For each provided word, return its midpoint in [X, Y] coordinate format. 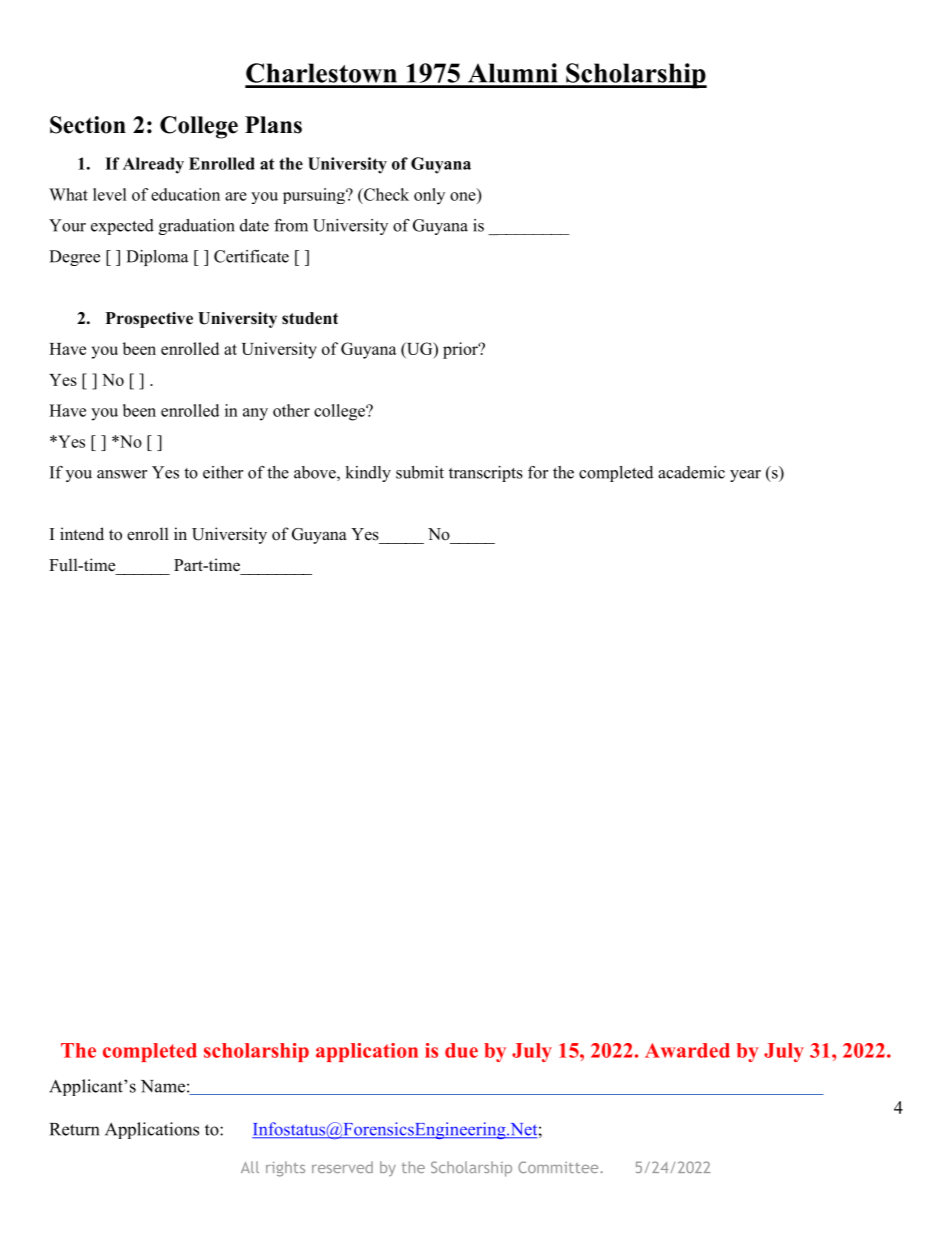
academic [691, 472]
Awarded [687, 1050]
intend [82, 534]
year [745, 476]
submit [420, 472]
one [463, 196]
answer [122, 474]
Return [74, 1129]
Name [163, 1086]
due [461, 1050]
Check [385, 194]
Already [153, 165]
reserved [342, 1167]
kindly [368, 474]
